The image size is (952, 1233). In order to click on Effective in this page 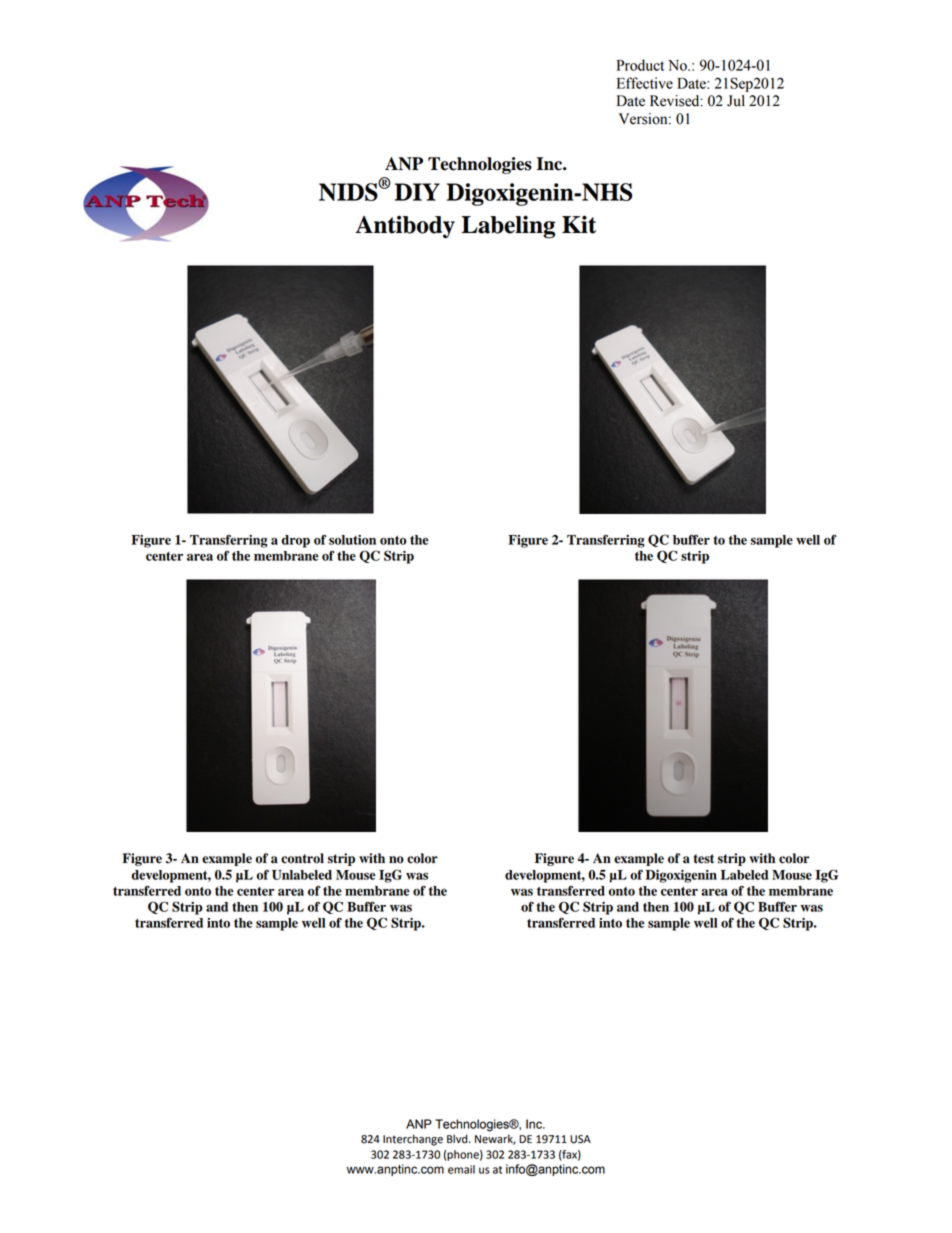, I will do `click(645, 83)`.
